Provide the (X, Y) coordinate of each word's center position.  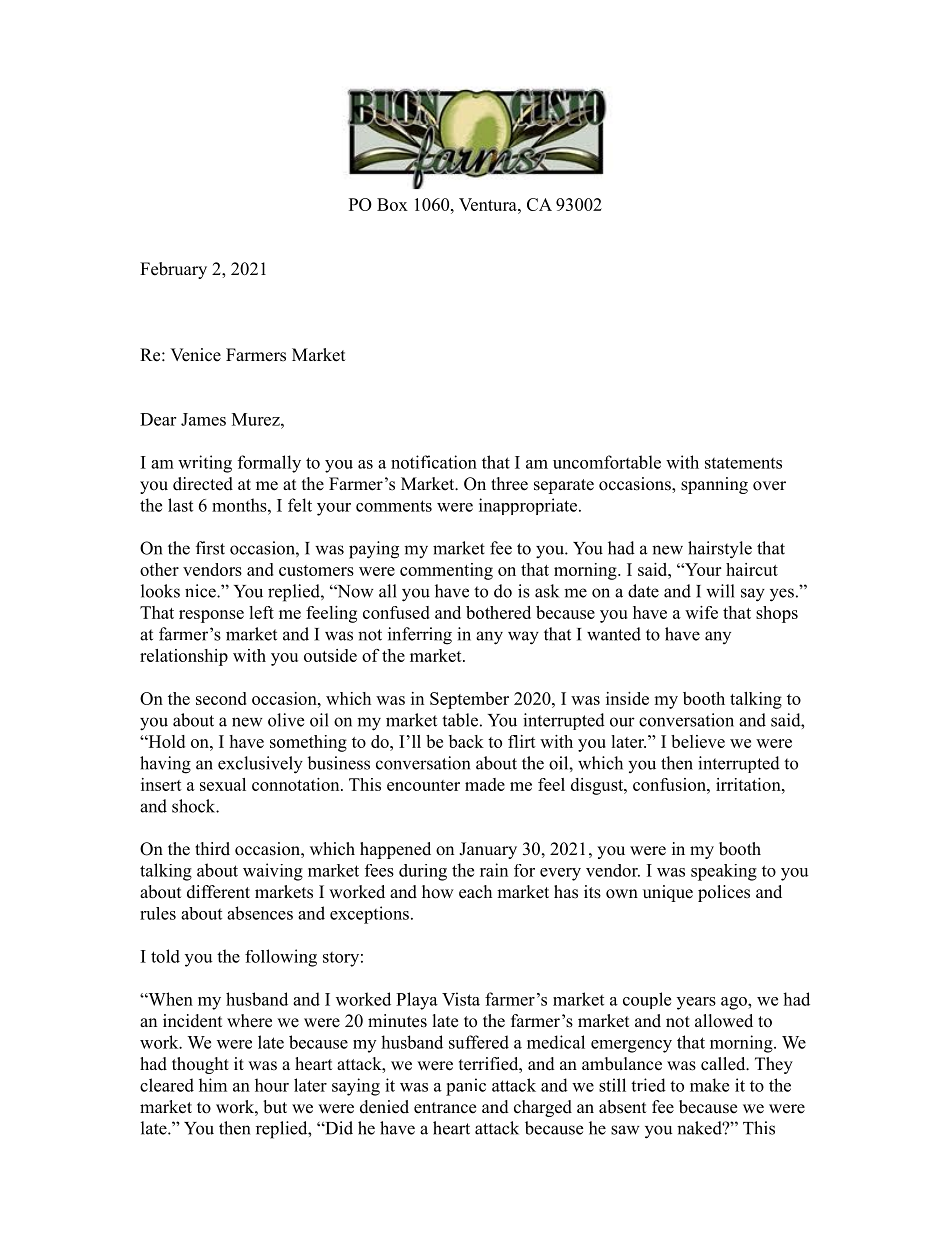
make (709, 1085)
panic (466, 1087)
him (213, 1085)
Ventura (489, 204)
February (173, 270)
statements (743, 463)
